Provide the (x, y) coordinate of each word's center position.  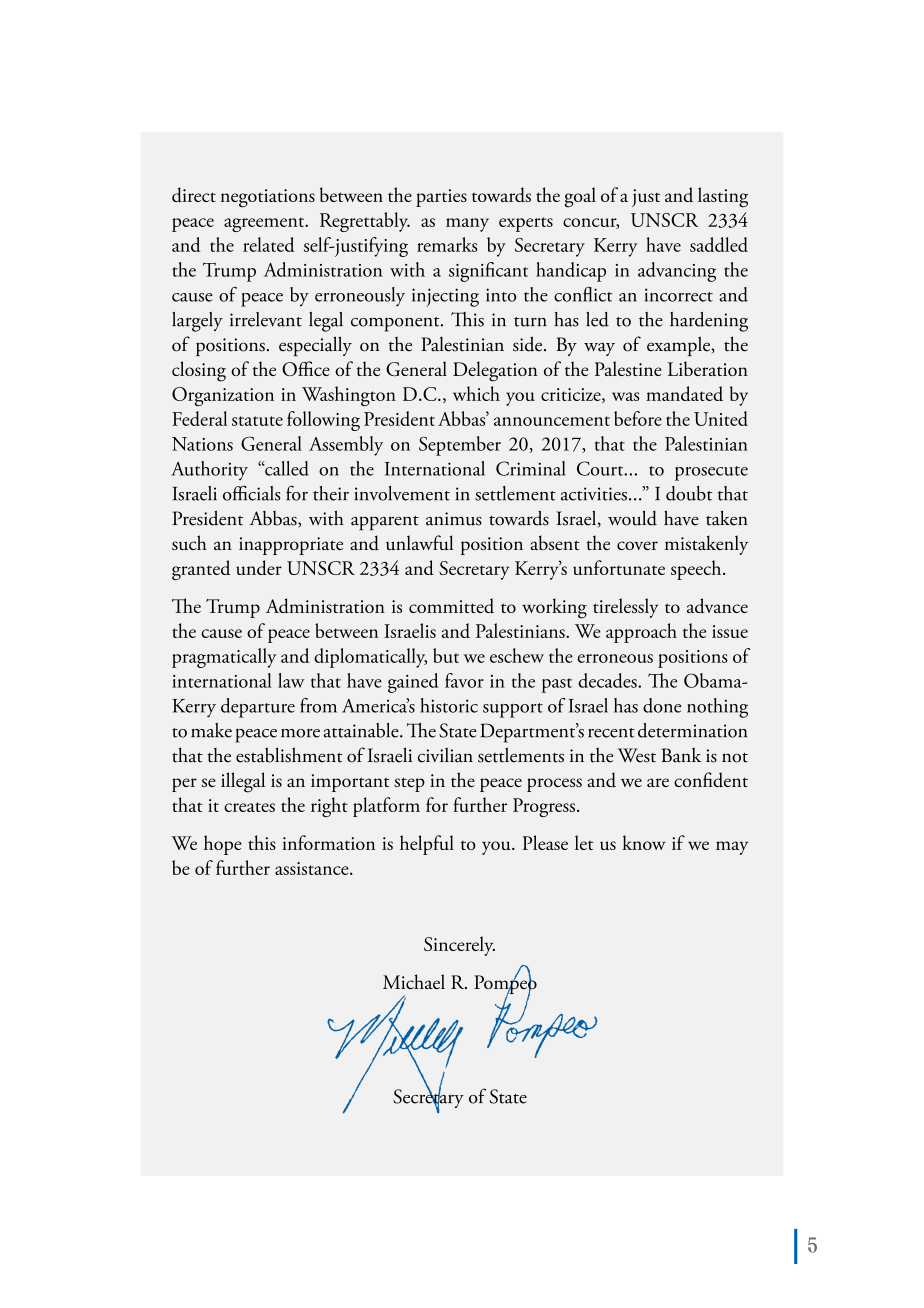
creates (249, 807)
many (467, 225)
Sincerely (459, 946)
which (476, 393)
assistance (313, 868)
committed (451, 606)
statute (257, 421)
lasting (723, 197)
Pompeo (505, 985)
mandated (684, 393)
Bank (681, 755)
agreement (265, 224)
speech (697, 570)
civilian (445, 755)
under (259, 567)
